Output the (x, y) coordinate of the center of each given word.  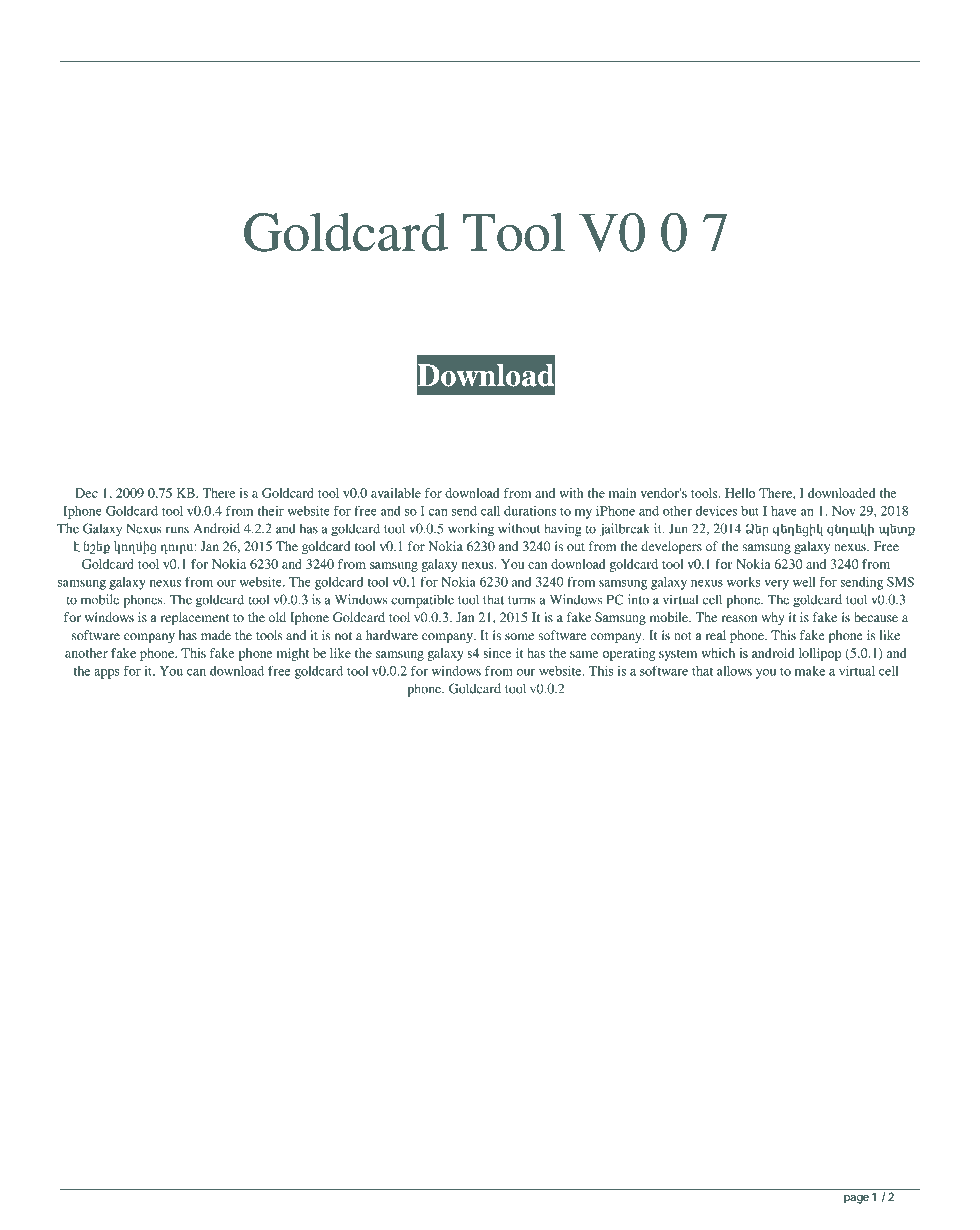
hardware (392, 635)
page (856, 1199)
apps (106, 674)
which (718, 653)
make (810, 671)
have (784, 511)
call (490, 511)
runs (177, 530)
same (584, 654)
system (678, 655)
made (216, 635)
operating (629, 654)
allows (734, 671)
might (293, 654)
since (497, 653)
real (716, 635)
